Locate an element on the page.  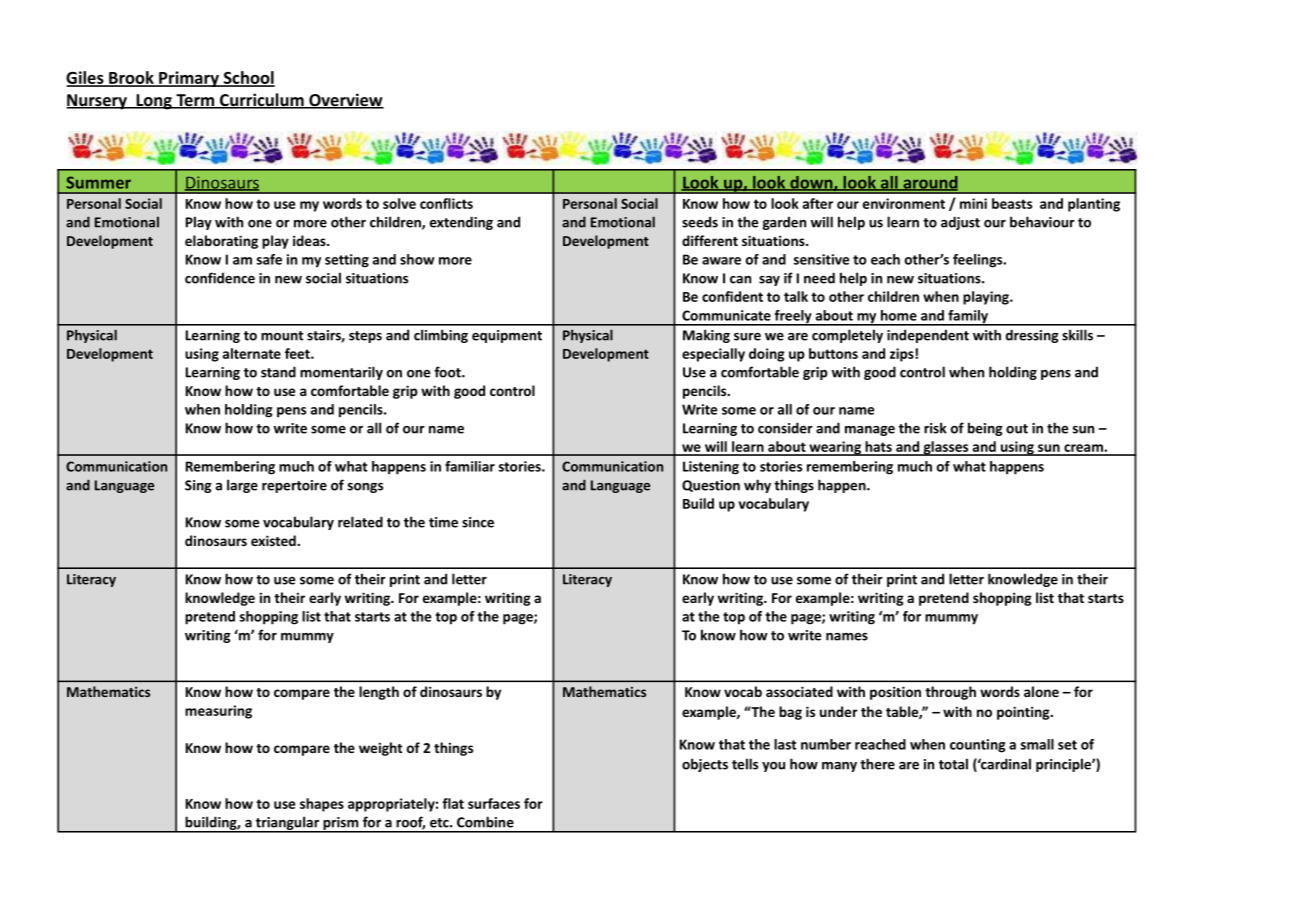
around is located at coordinates (929, 183).
